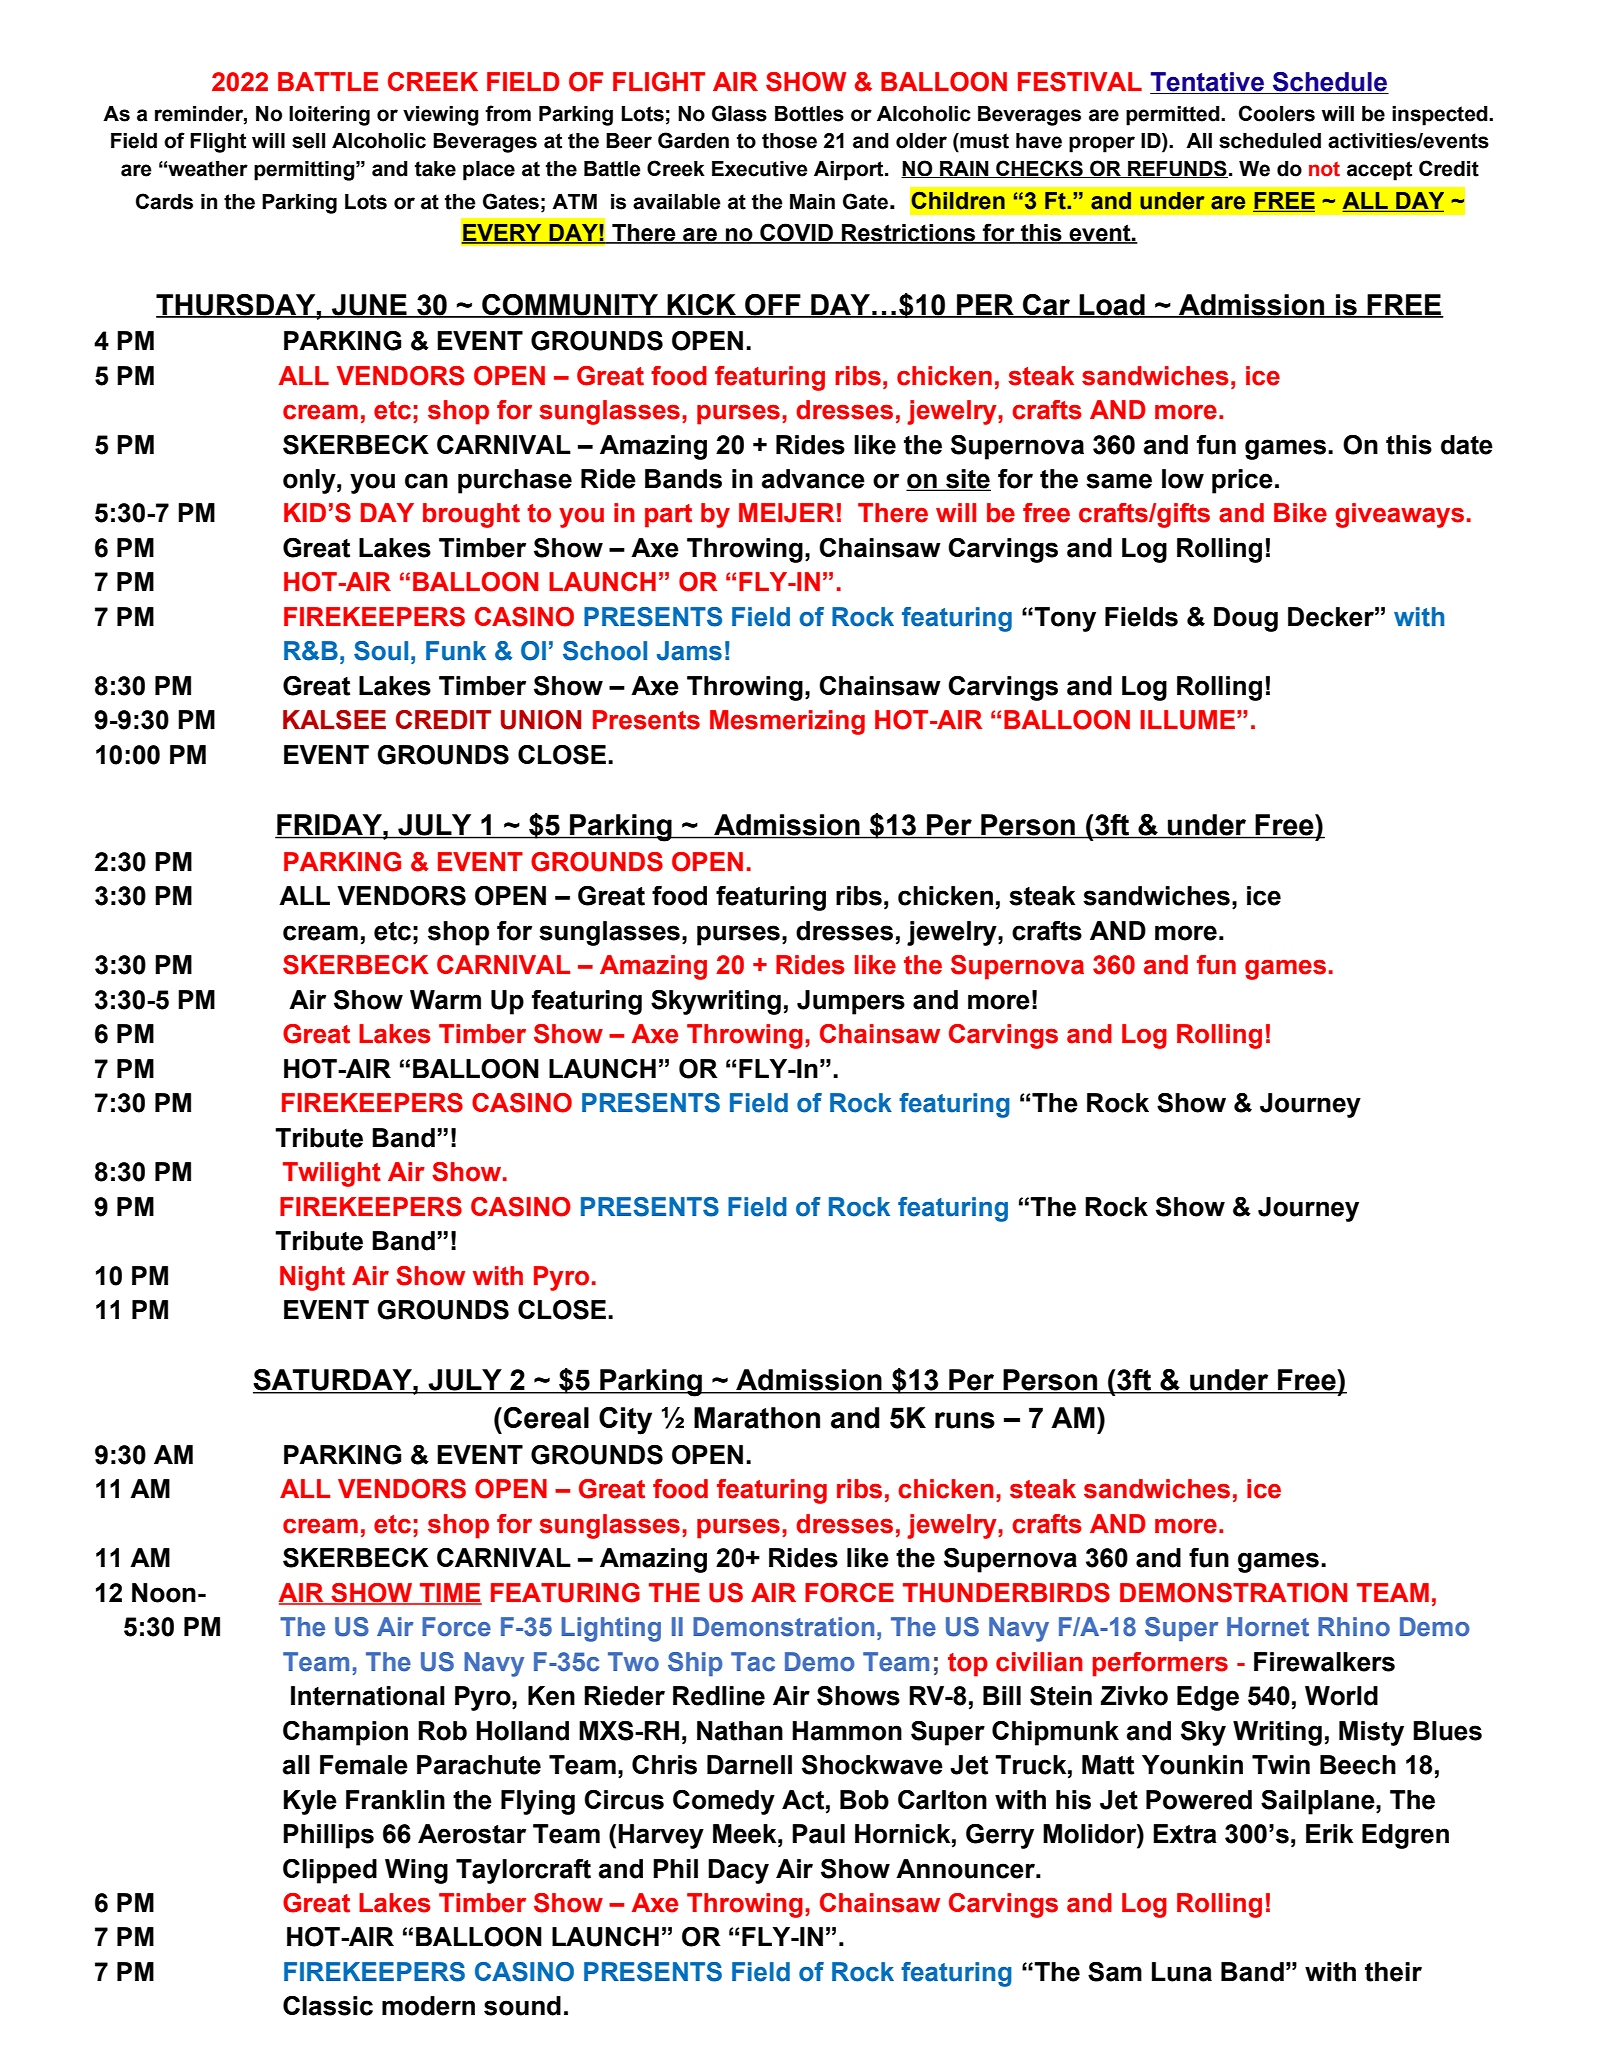  I want to click on sell, so click(308, 141).
